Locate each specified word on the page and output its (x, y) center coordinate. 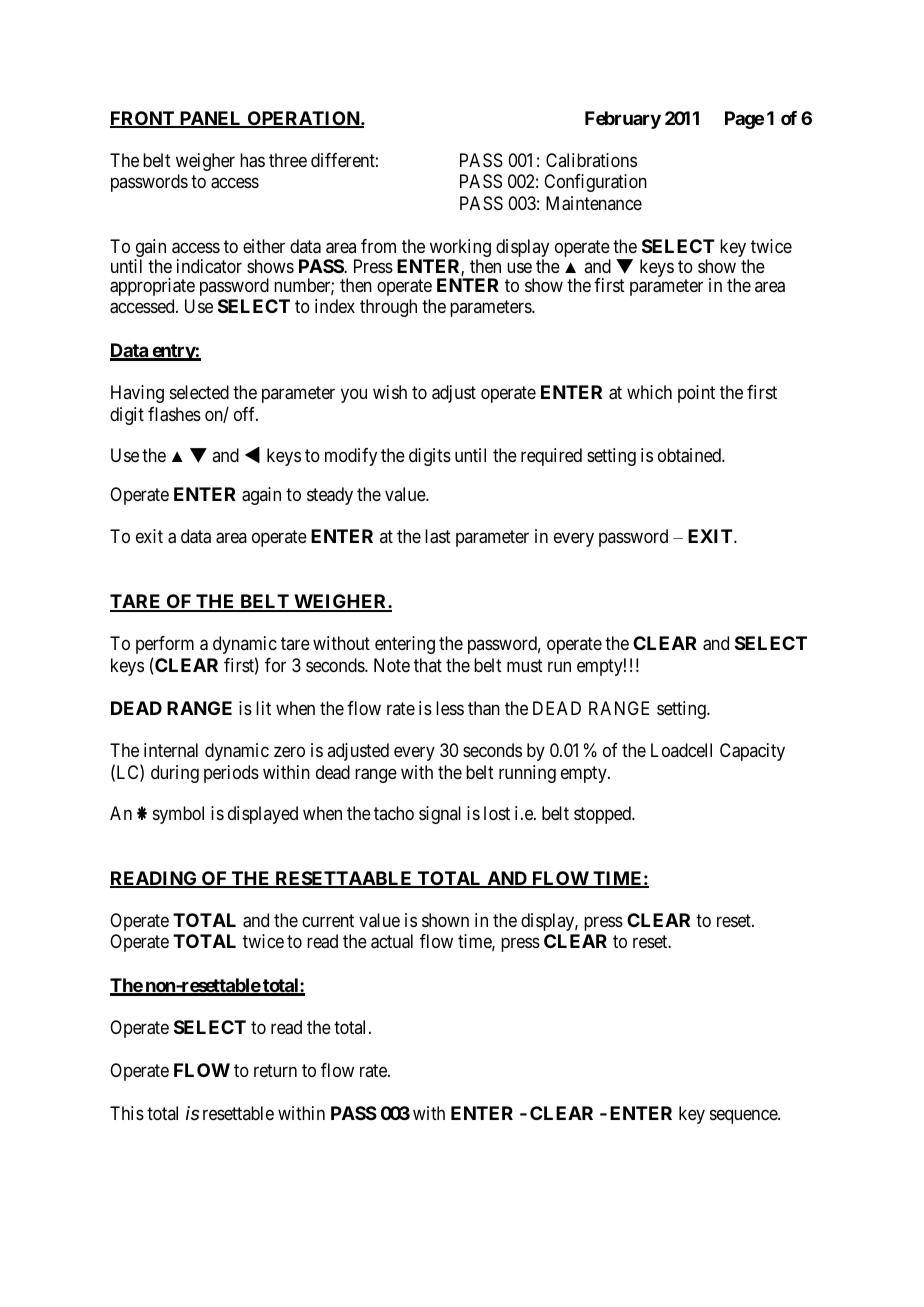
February (623, 120)
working (459, 249)
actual (392, 941)
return (275, 1070)
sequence (744, 1116)
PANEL (210, 119)
